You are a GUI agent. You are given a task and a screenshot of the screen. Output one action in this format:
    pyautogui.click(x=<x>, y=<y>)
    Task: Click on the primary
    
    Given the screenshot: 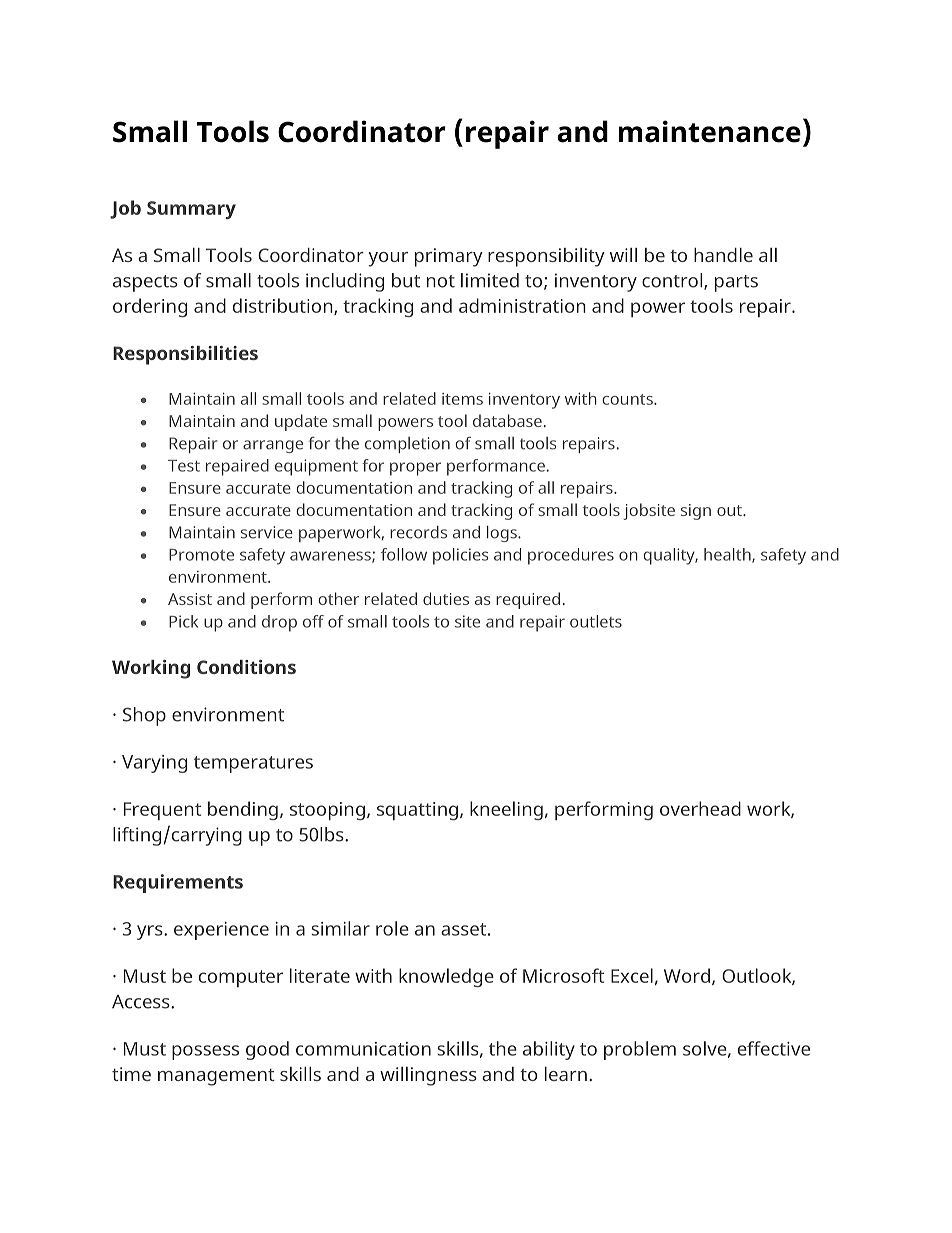 What is the action you would take?
    pyautogui.click(x=449, y=257)
